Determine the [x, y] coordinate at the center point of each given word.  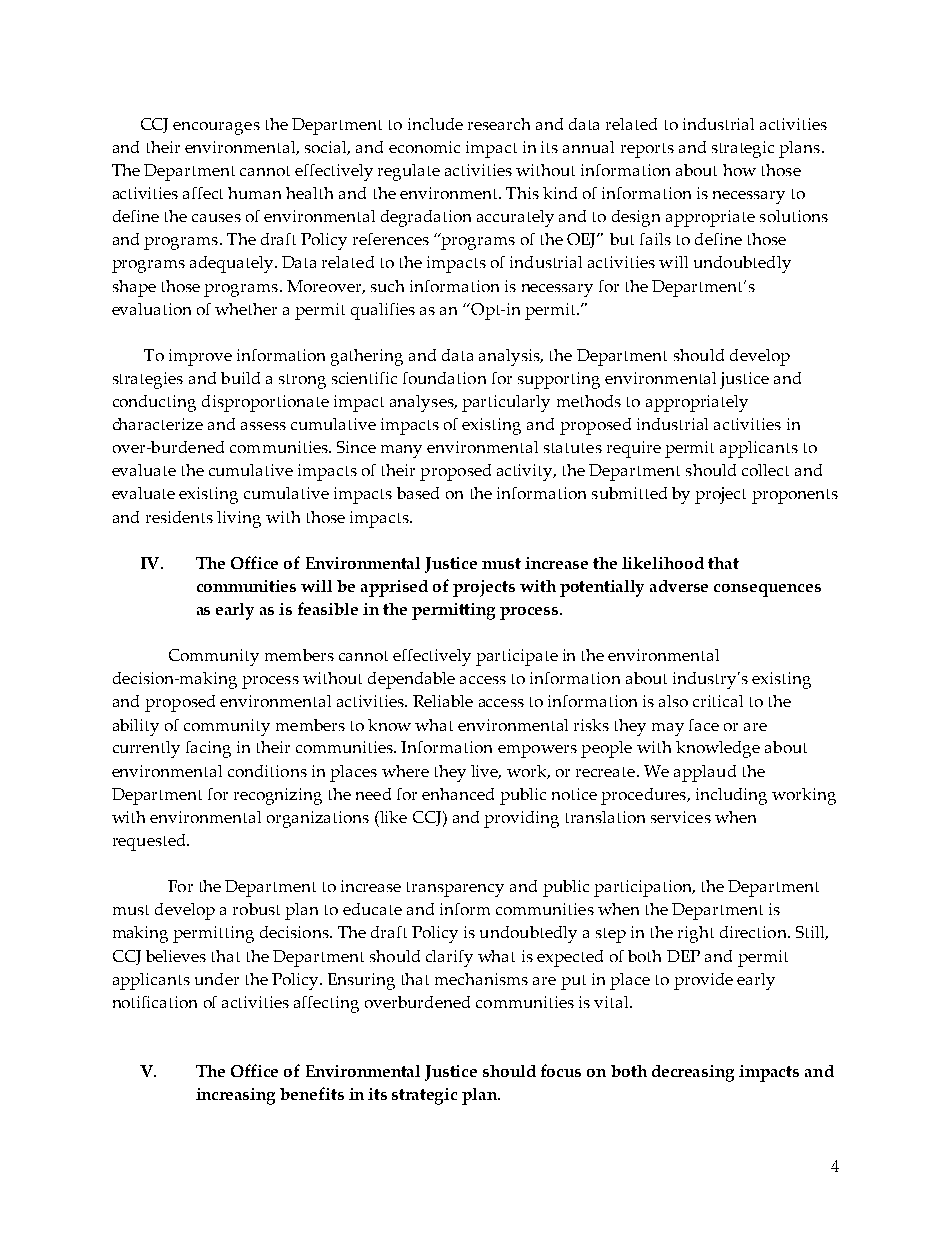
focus [561, 1070]
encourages [216, 128]
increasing [235, 1096]
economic [424, 147]
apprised [394, 588]
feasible [328, 608]
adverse [679, 586]
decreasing [693, 1073]
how [739, 170]
